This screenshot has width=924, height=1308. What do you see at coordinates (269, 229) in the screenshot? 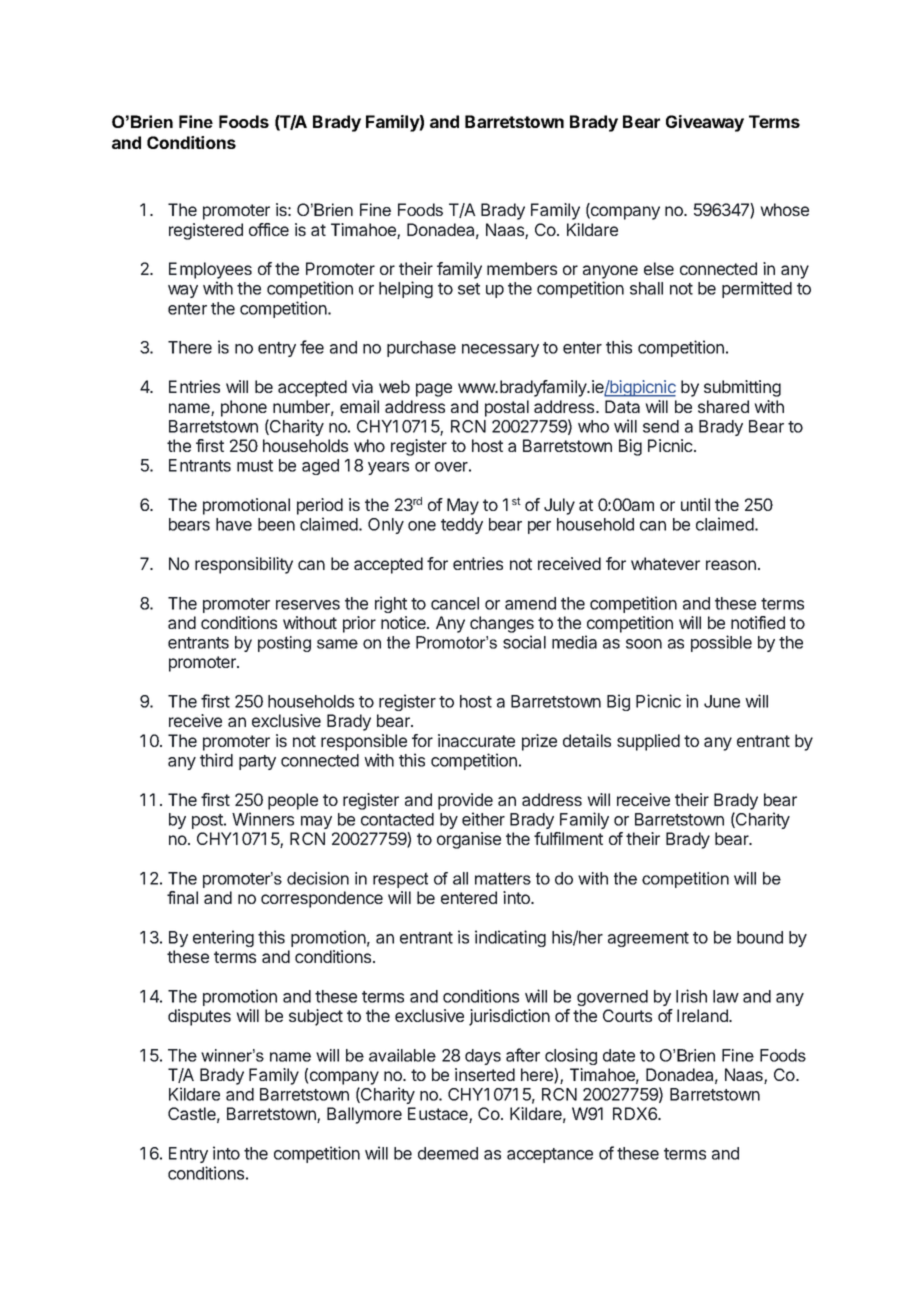
I see `office` at bounding box center [269, 229].
